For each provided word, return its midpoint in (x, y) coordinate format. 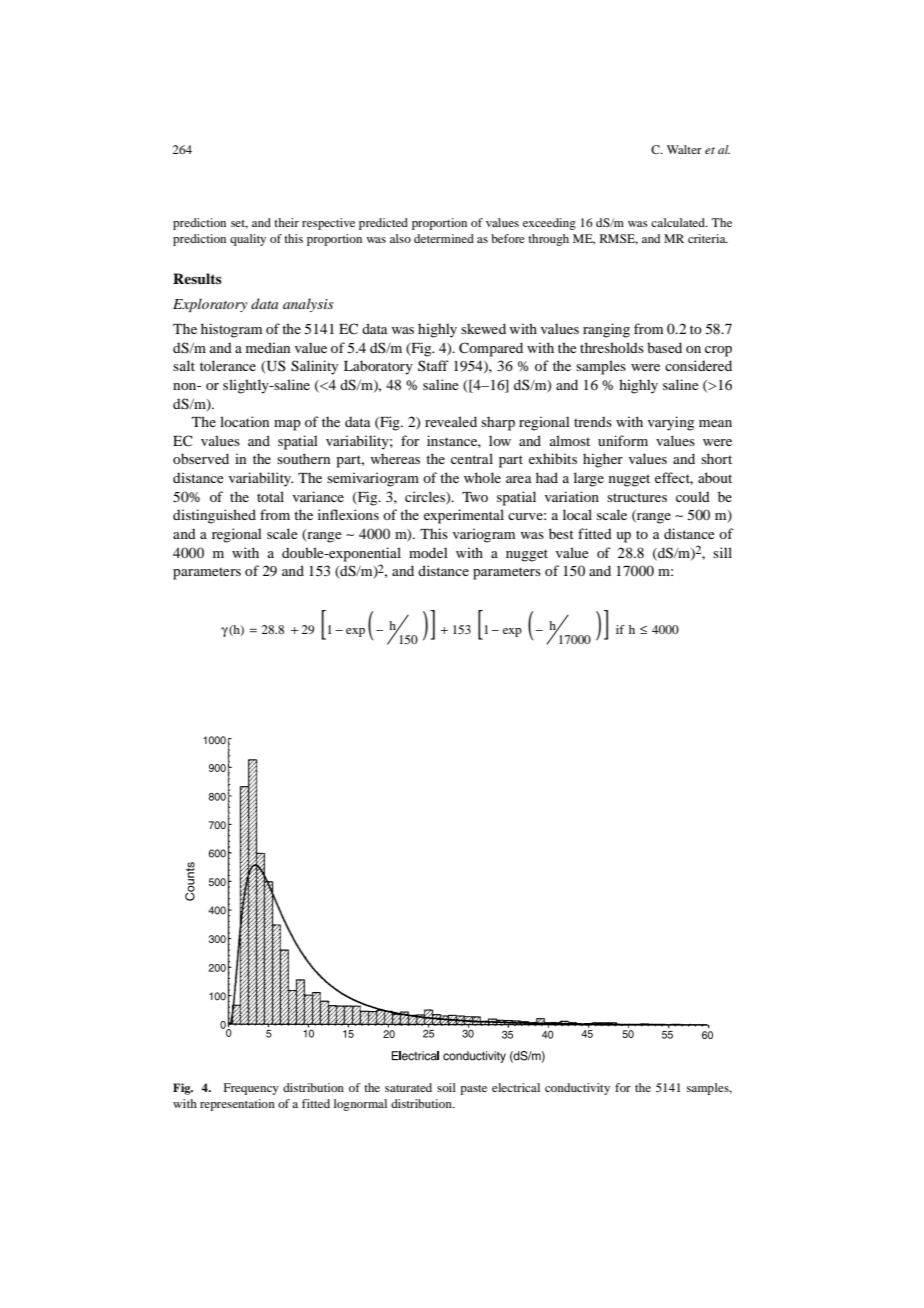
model (428, 552)
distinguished (214, 516)
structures (637, 497)
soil (446, 1087)
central (472, 458)
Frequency (251, 1089)
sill (722, 552)
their (286, 222)
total (270, 496)
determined (444, 238)
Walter (684, 149)
